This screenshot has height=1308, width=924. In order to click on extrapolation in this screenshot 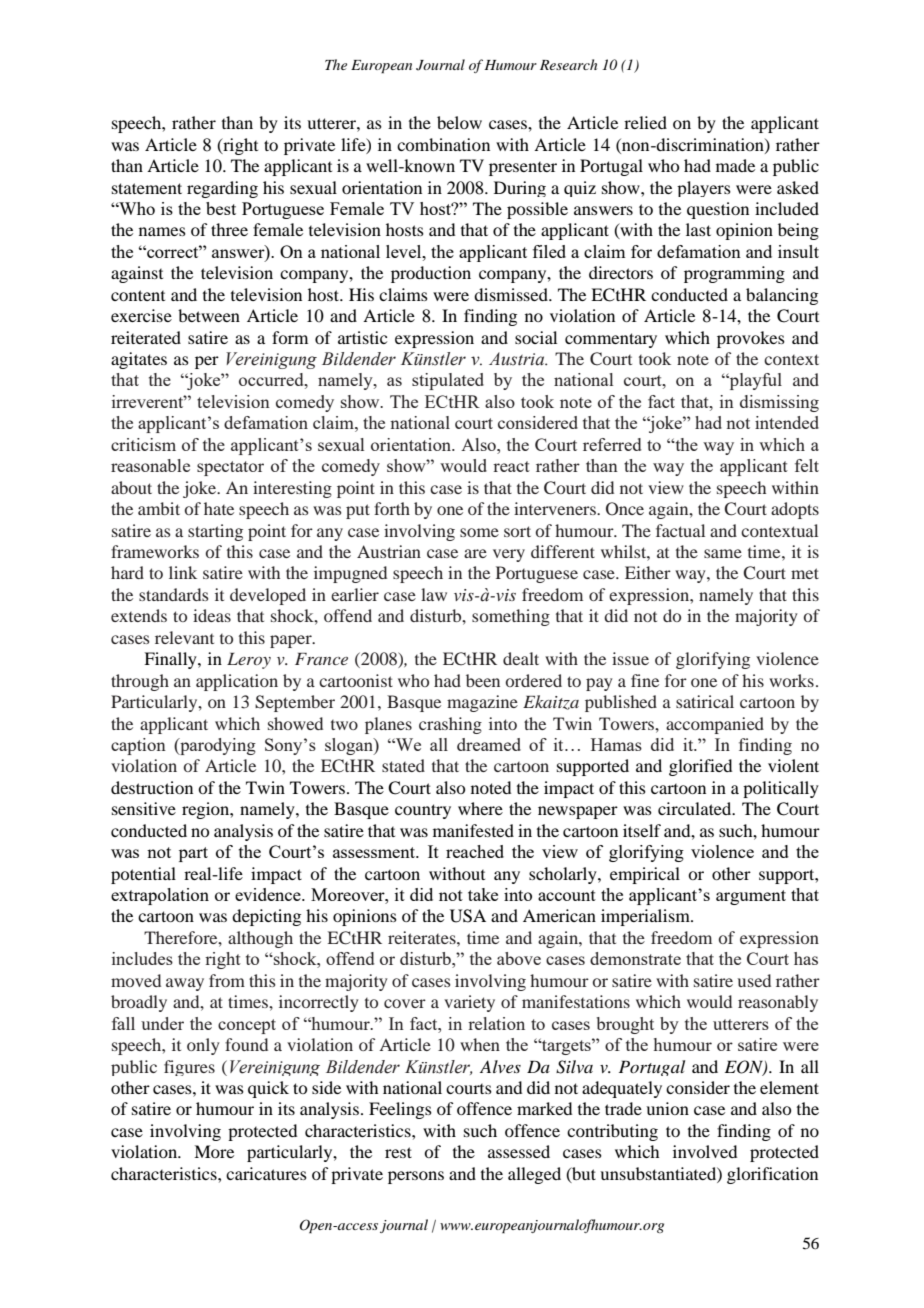, I will do `click(160, 896)`.
